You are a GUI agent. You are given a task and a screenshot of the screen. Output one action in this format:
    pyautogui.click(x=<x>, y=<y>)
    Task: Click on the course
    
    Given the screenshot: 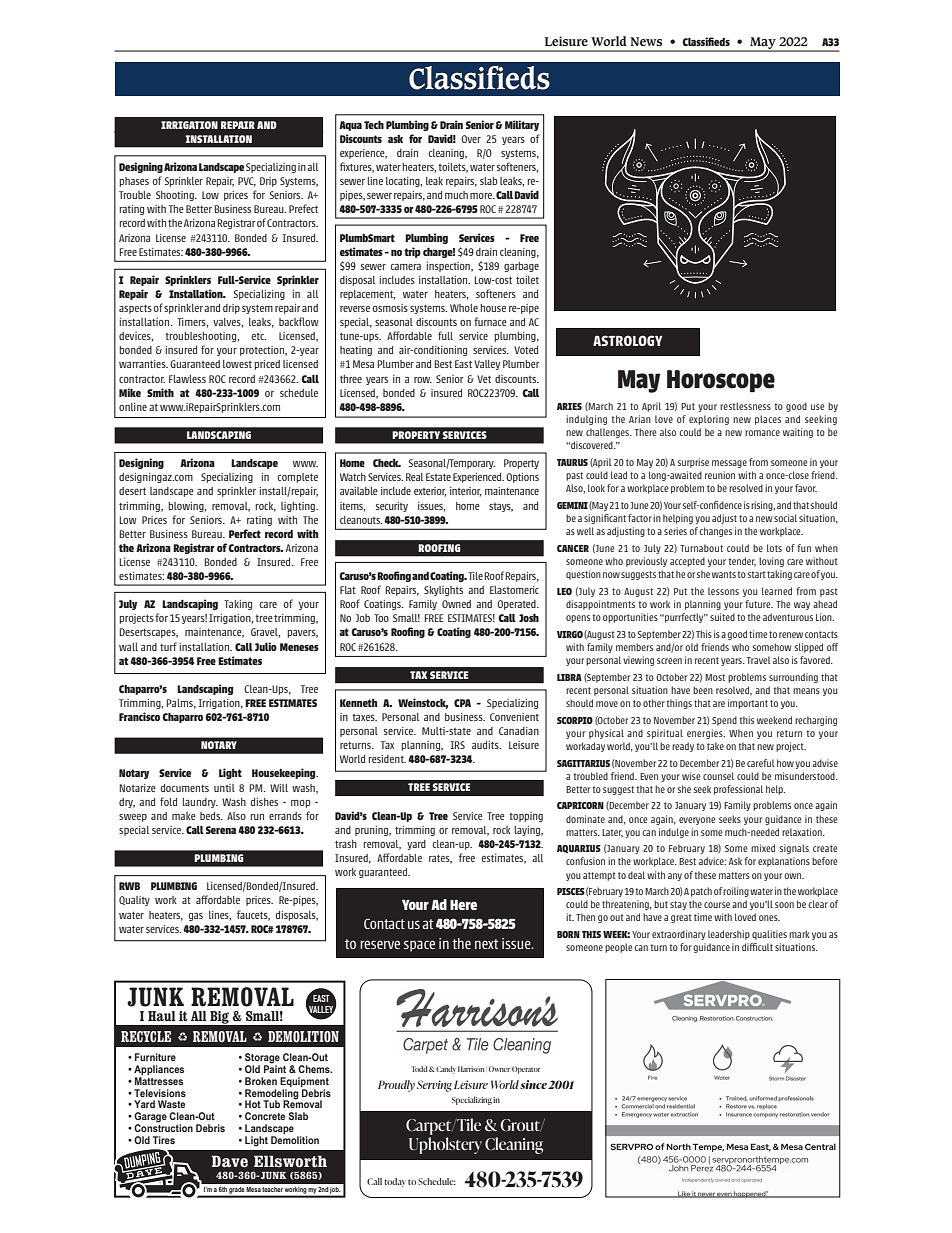 What is the action you would take?
    pyautogui.click(x=717, y=905)
